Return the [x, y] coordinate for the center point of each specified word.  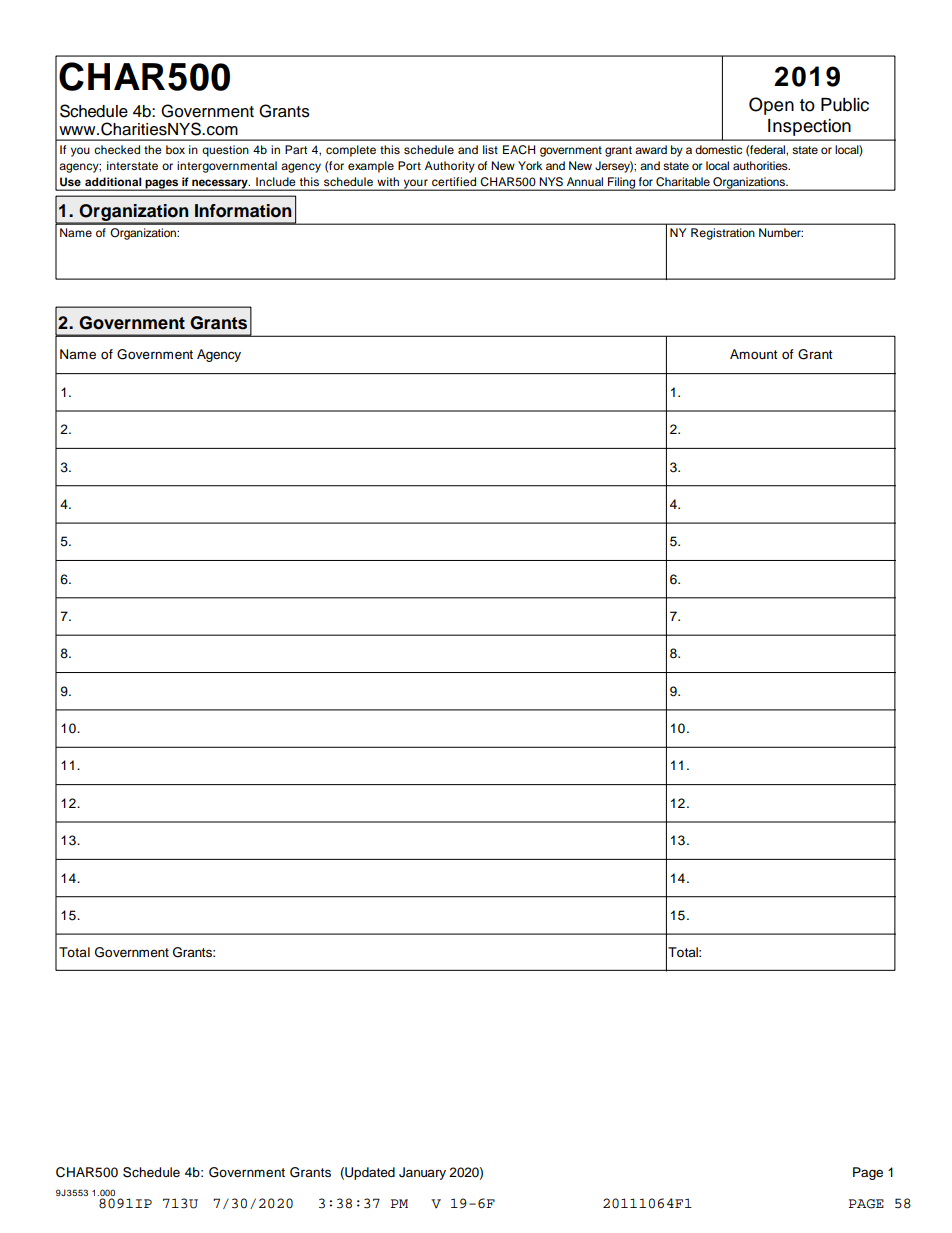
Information [243, 211]
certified [454, 181]
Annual [585, 181]
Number [781, 232]
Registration [723, 234]
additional [113, 181]
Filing [621, 184]
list [490, 149]
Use [70, 182]
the [153, 149]
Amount [753, 354]
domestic [718, 149]
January [422, 1173]
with [388, 181]
